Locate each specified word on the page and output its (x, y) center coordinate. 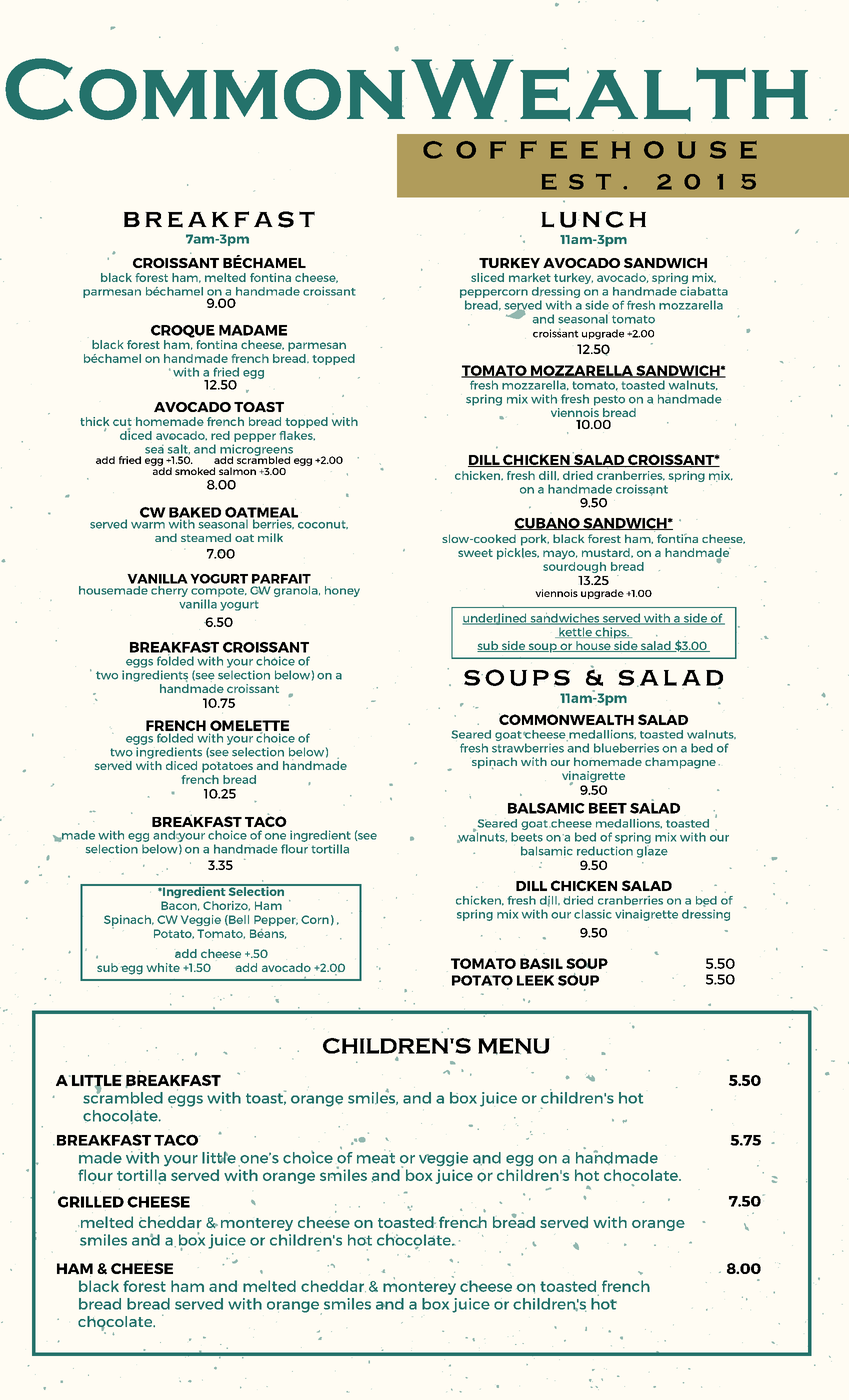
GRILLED (91, 1202)
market (530, 277)
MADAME (253, 330)
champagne (680, 763)
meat (376, 1157)
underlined (496, 619)
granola (296, 590)
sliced (487, 277)
